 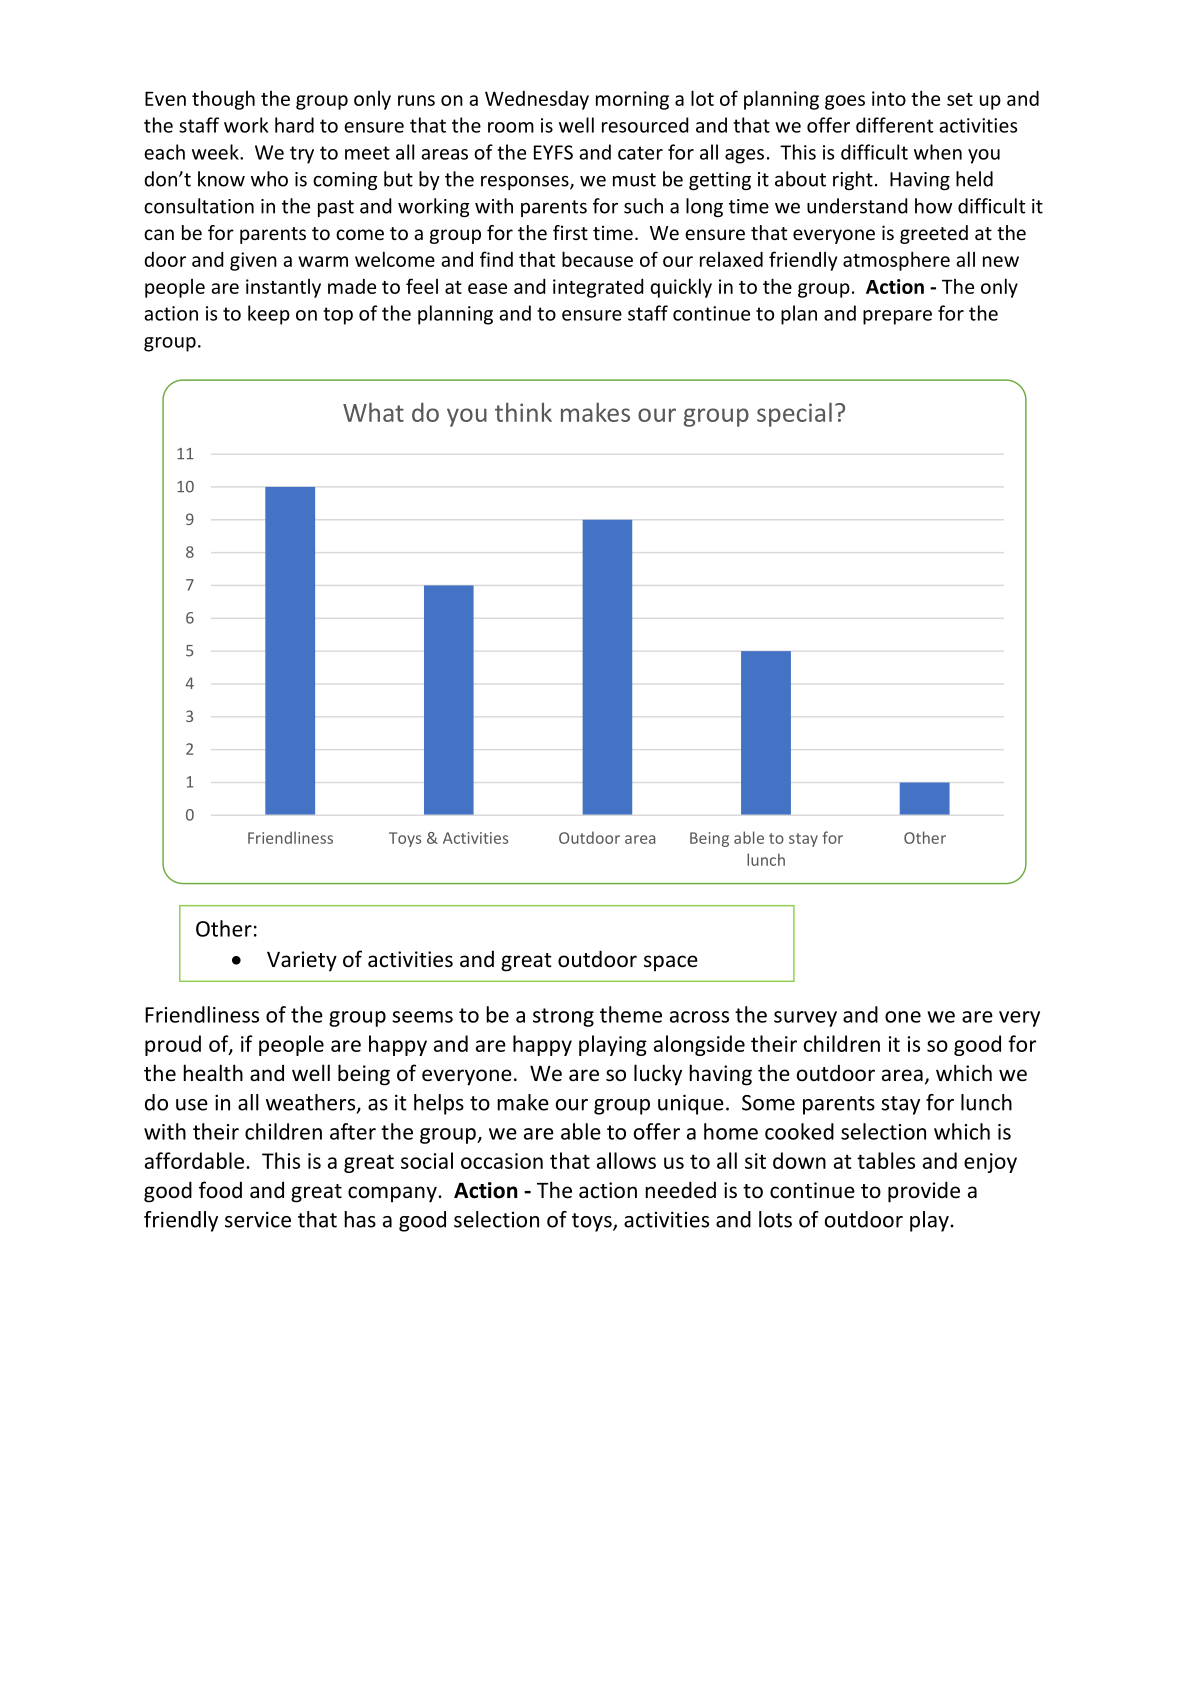 What do you see at coordinates (523, 412) in the page?
I see `think` at bounding box center [523, 412].
